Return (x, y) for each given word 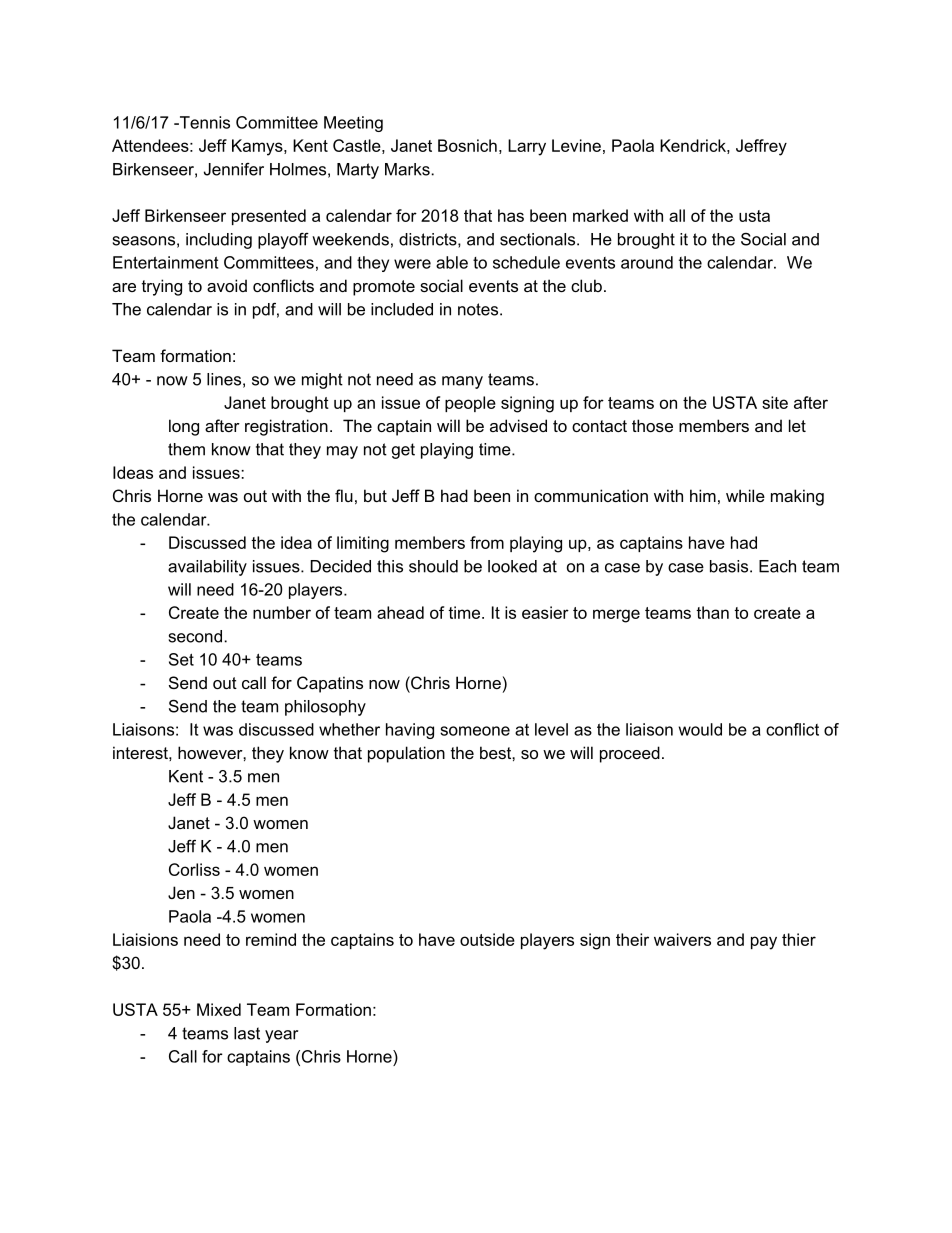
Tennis (203, 122)
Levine (576, 145)
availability (207, 568)
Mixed (219, 1009)
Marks (408, 169)
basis (730, 566)
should (433, 566)
